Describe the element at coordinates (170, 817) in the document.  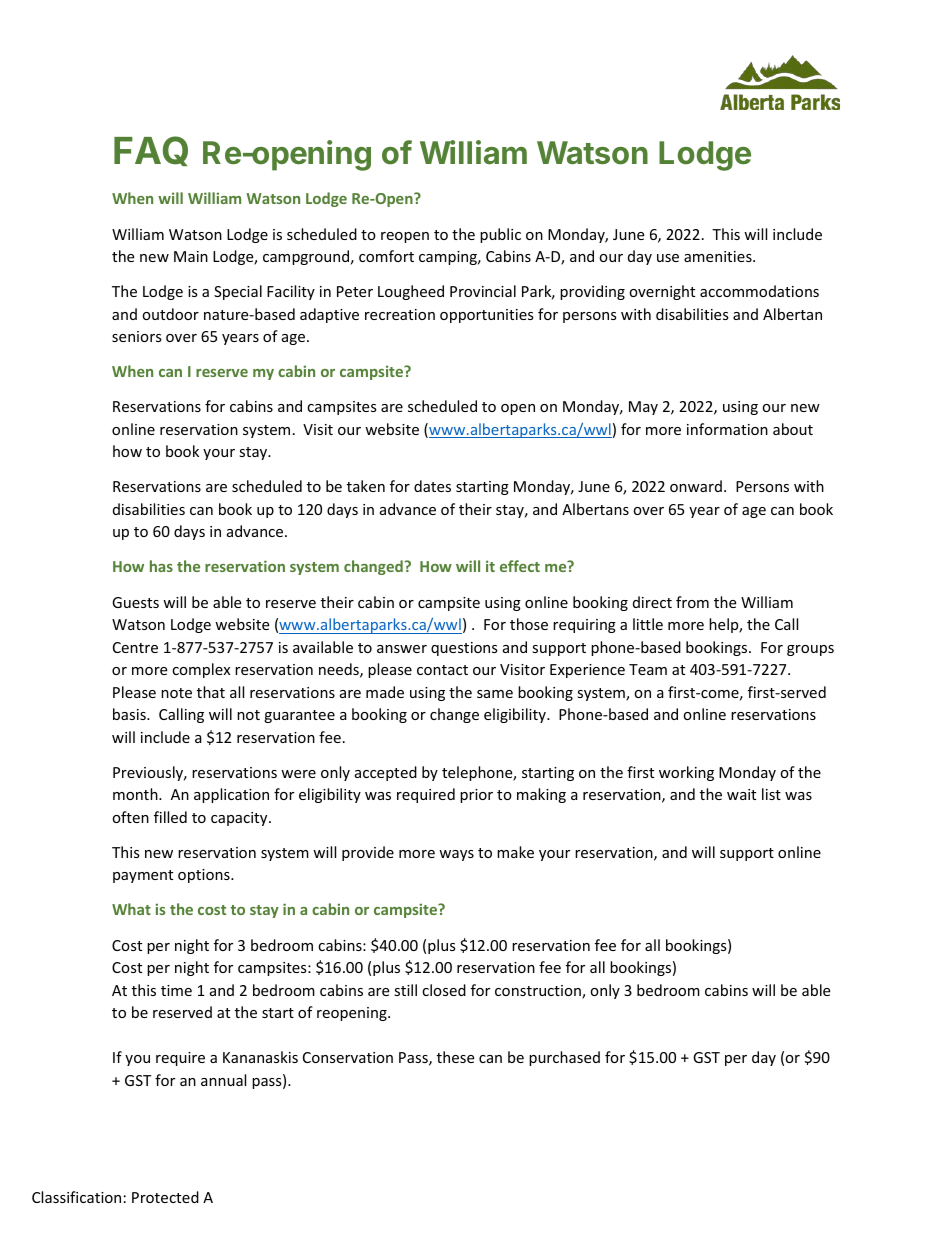
I see `filled` at that location.
